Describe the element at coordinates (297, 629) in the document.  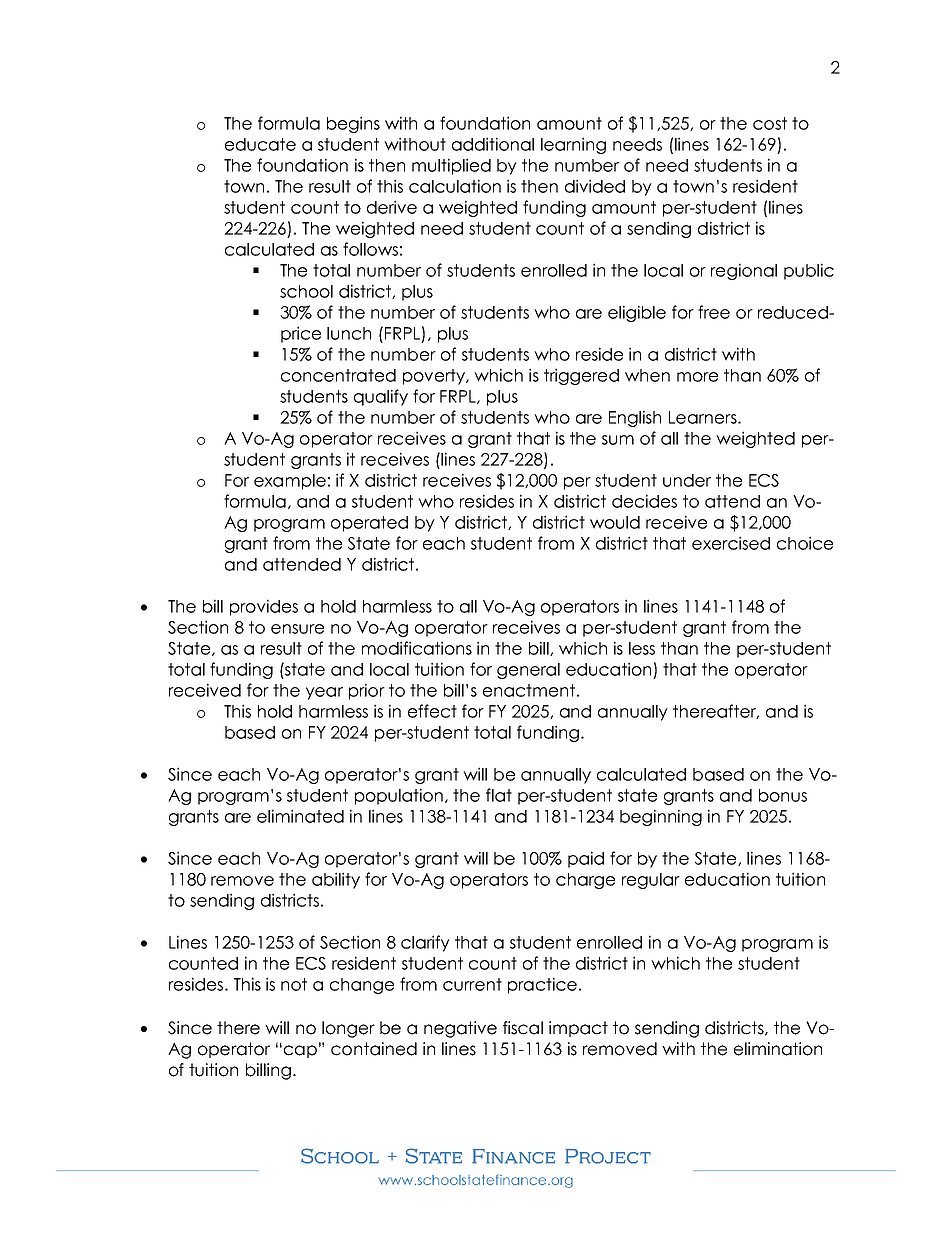
I see `ensure` at that location.
